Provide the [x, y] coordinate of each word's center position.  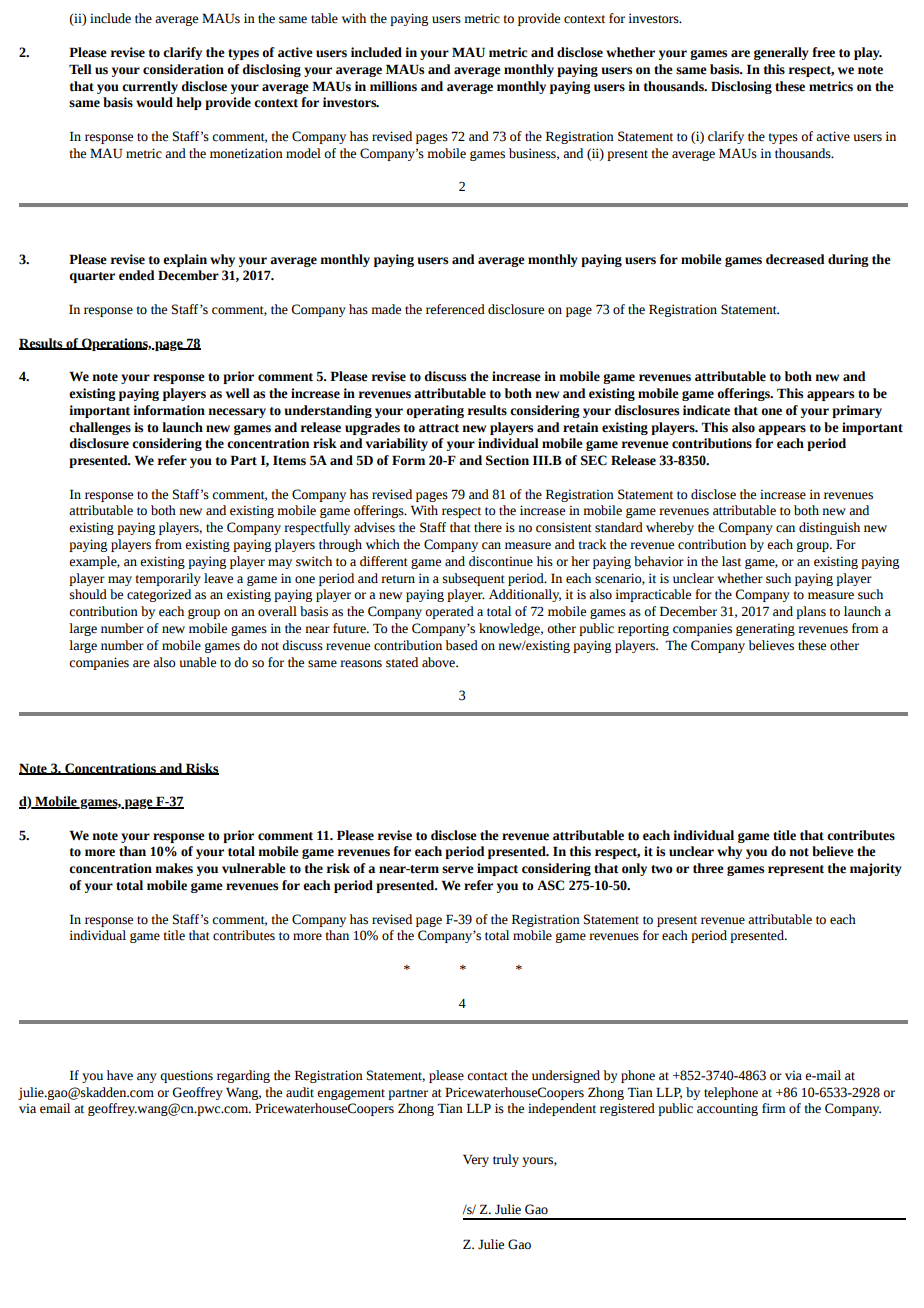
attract [439, 428]
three [708, 868]
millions [393, 86]
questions [186, 1076]
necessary [237, 413]
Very [476, 1160]
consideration [183, 69]
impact [497, 869]
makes [174, 868]
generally [781, 53]
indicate [706, 410]
